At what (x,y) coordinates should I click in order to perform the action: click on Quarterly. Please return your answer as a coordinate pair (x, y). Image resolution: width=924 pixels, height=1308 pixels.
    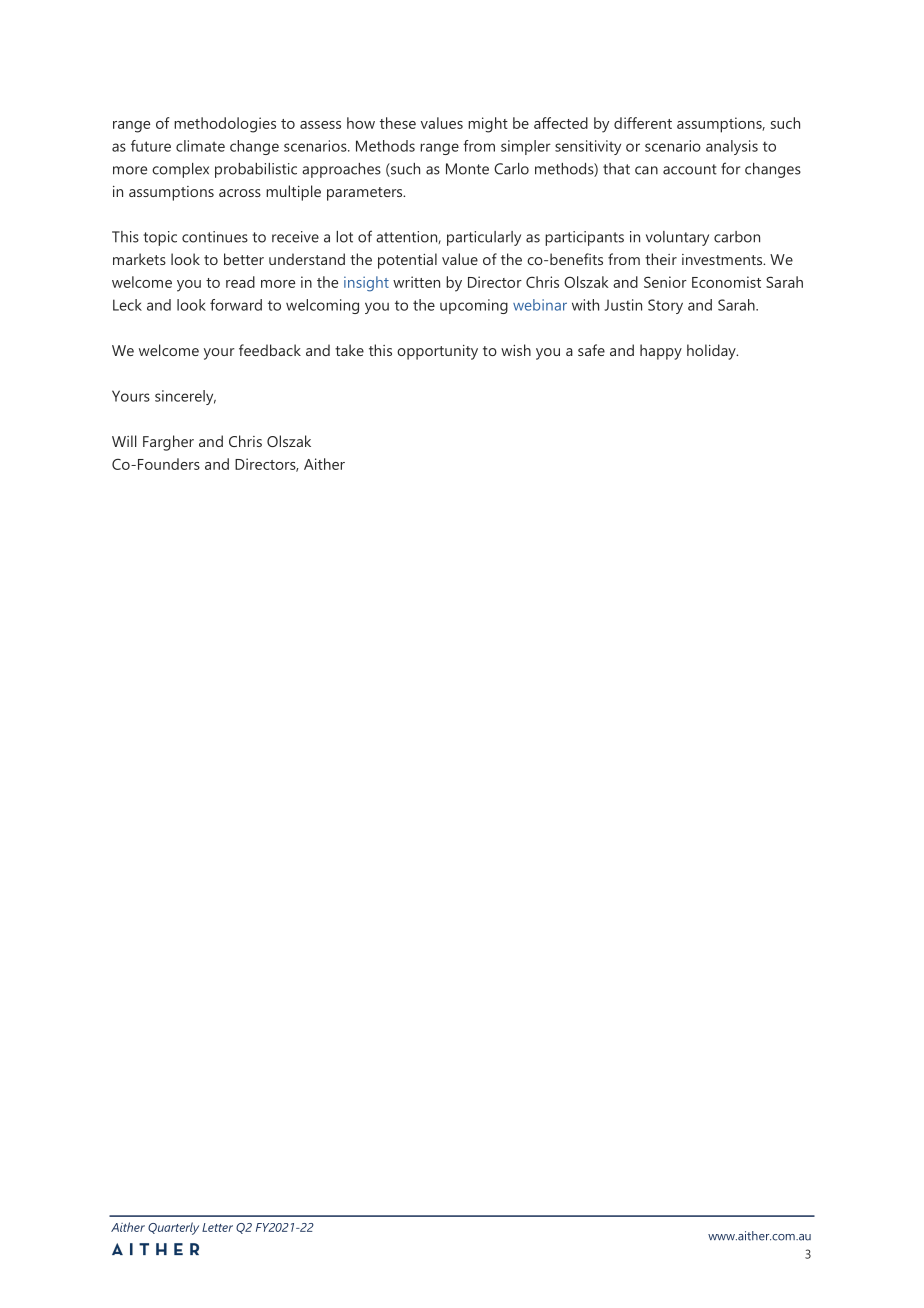
    Looking at the image, I should click on (173, 1228).
